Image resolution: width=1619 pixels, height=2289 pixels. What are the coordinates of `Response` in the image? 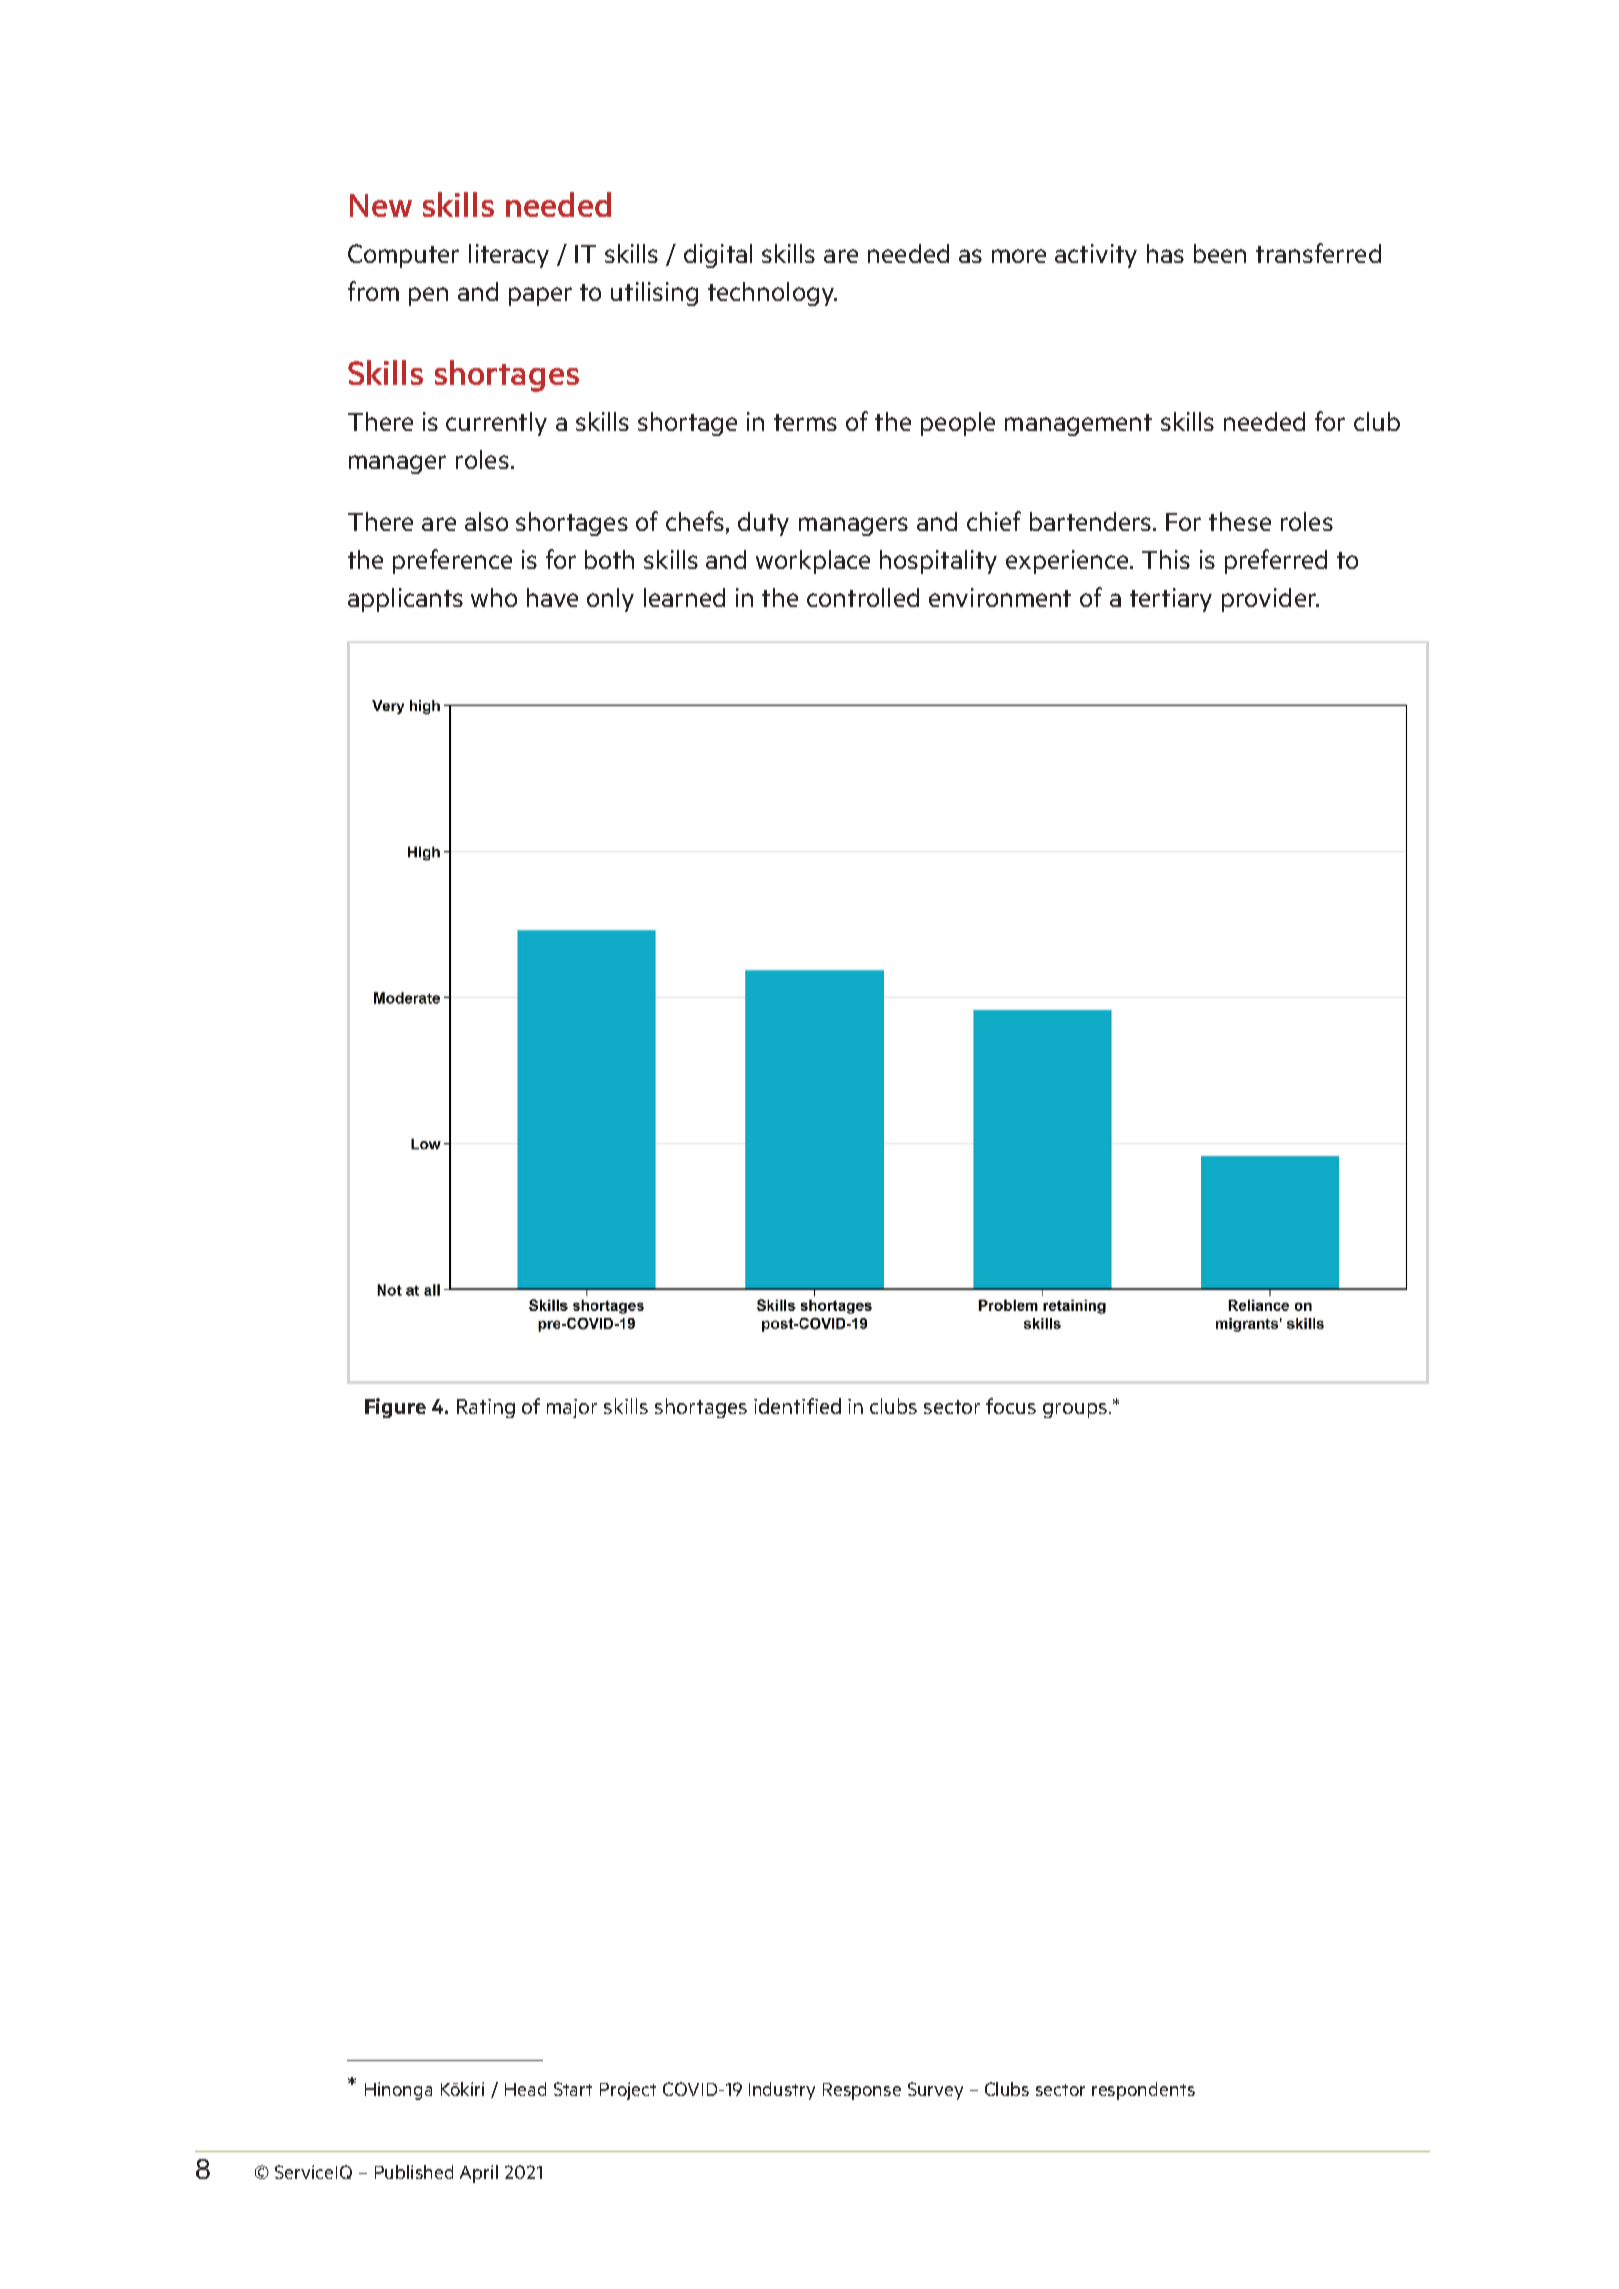 It's located at (862, 2091).
